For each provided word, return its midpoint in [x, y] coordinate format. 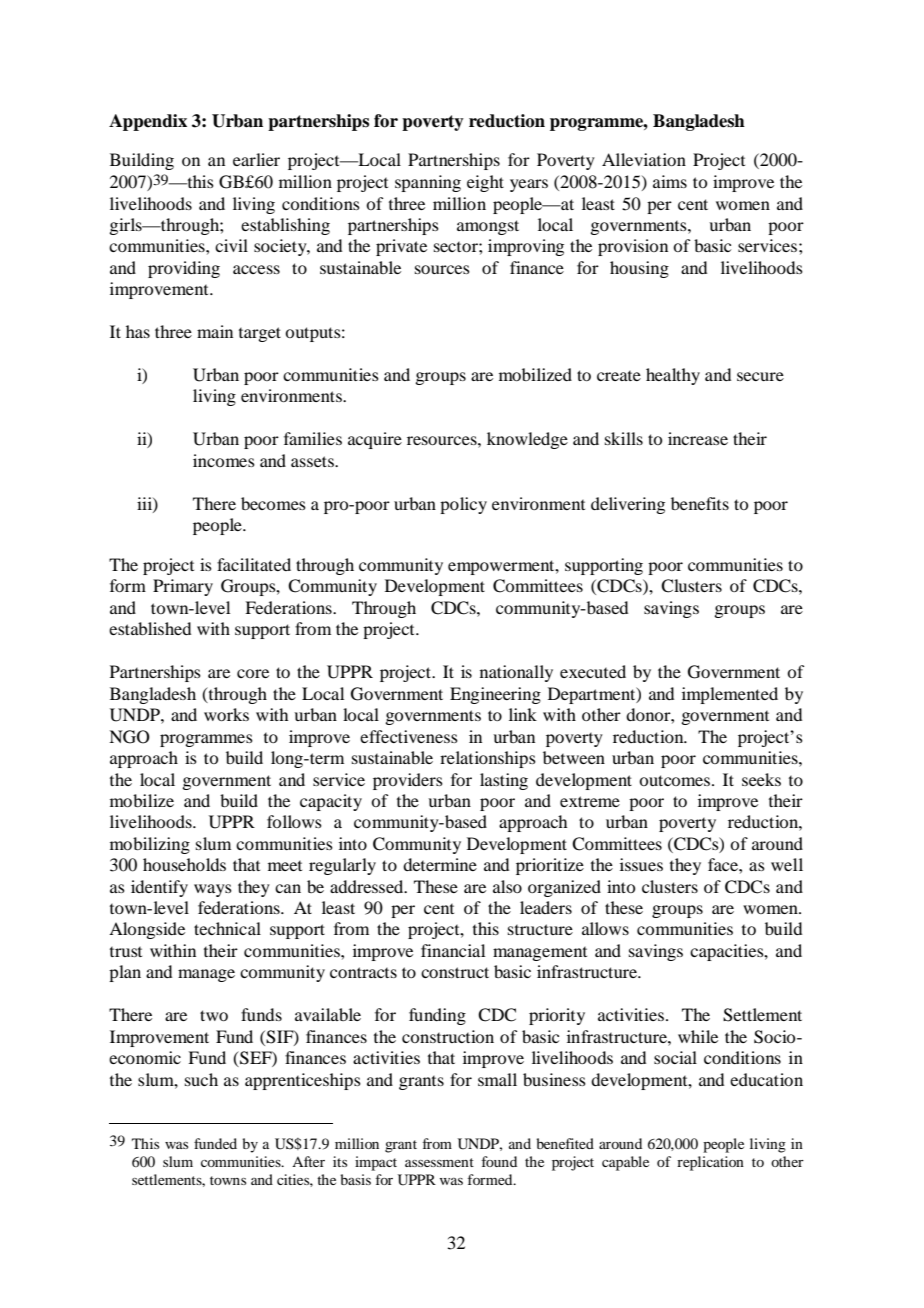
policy [463, 505]
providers [408, 781]
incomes [224, 460]
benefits [700, 503]
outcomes [676, 780]
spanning [428, 183]
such [201, 1079]
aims [670, 181]
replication [710, 1163]
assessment [439, 1162]
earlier [256, 159]
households [184, 864]
